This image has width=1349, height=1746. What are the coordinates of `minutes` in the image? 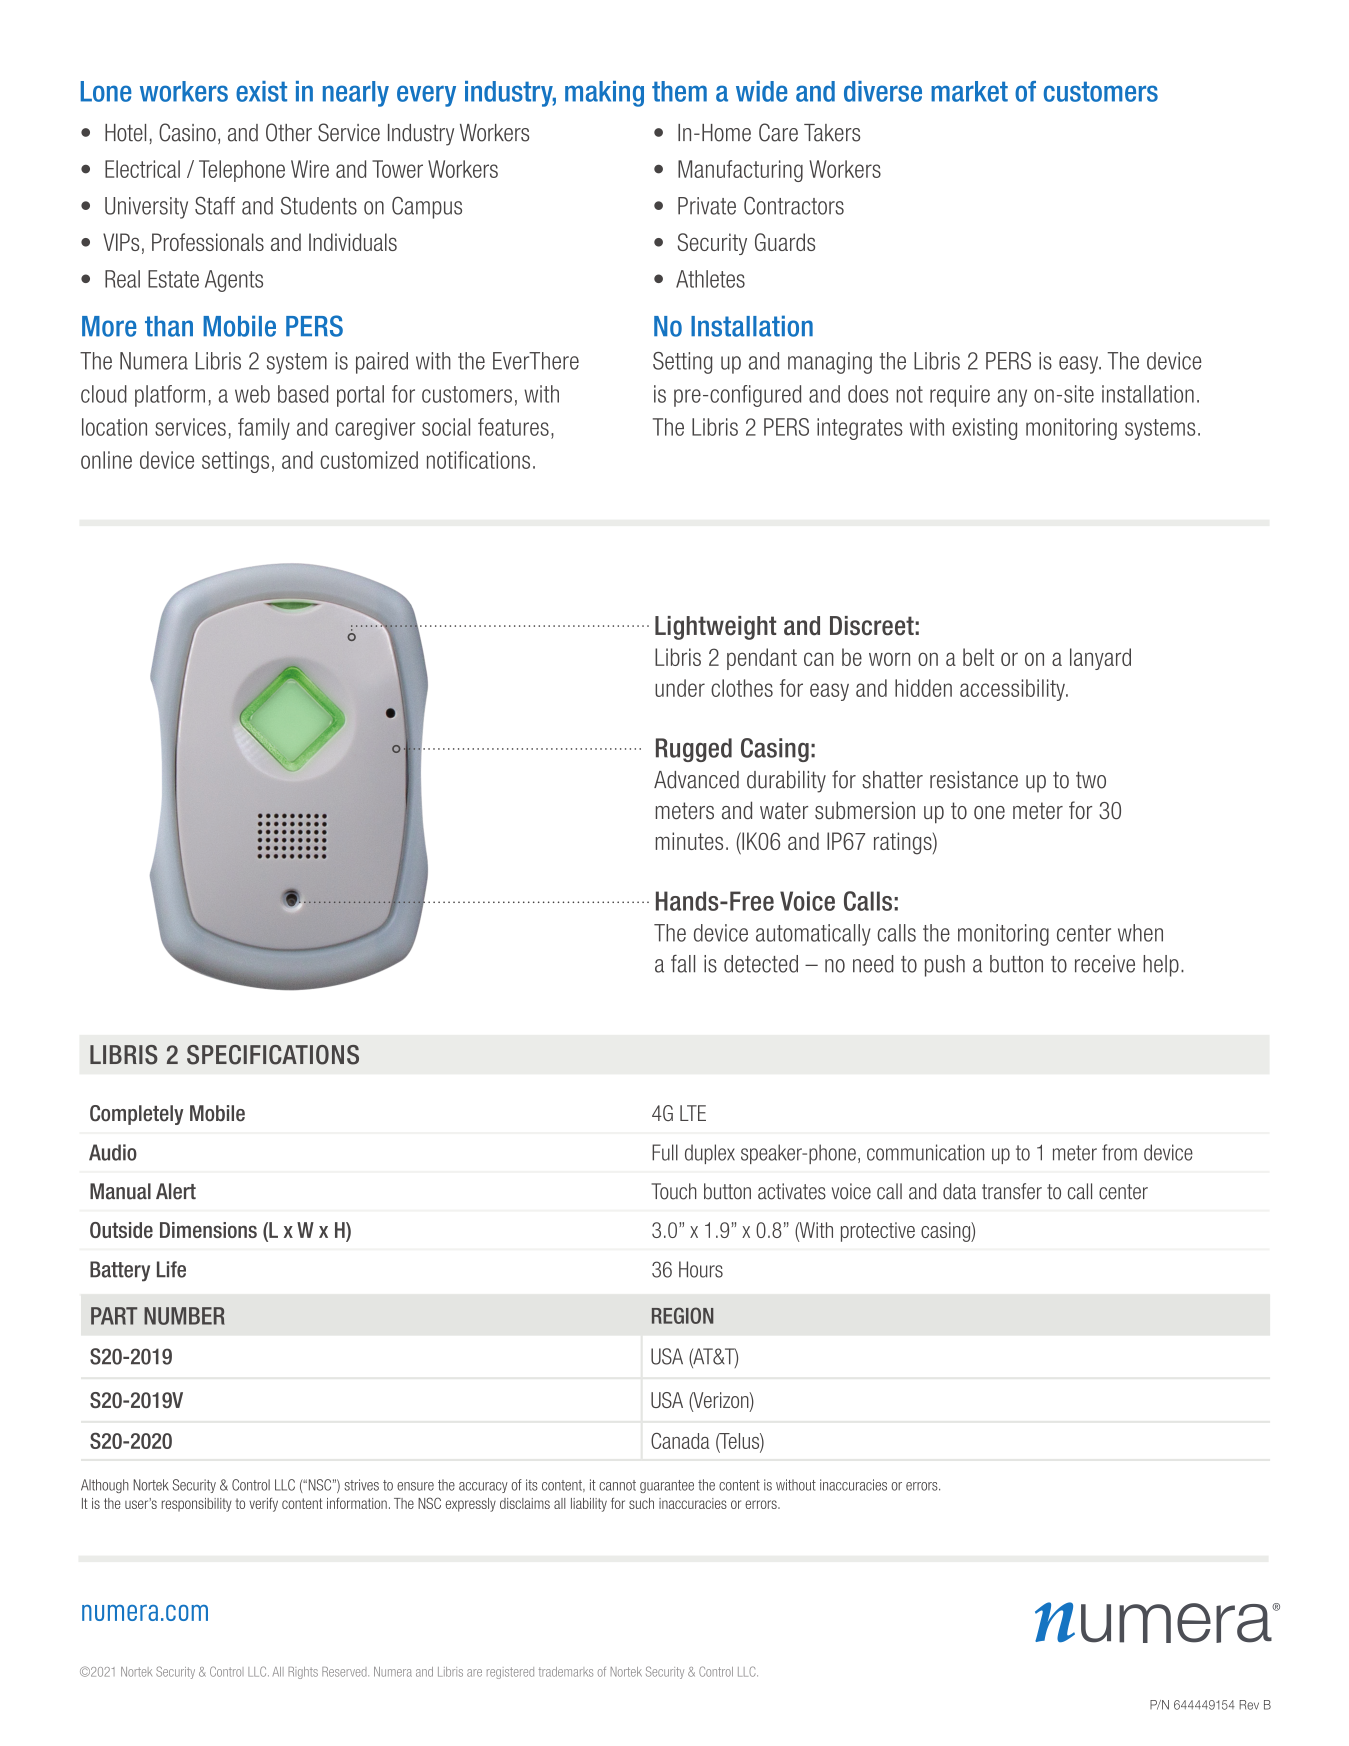 It's located at (689, 841).
